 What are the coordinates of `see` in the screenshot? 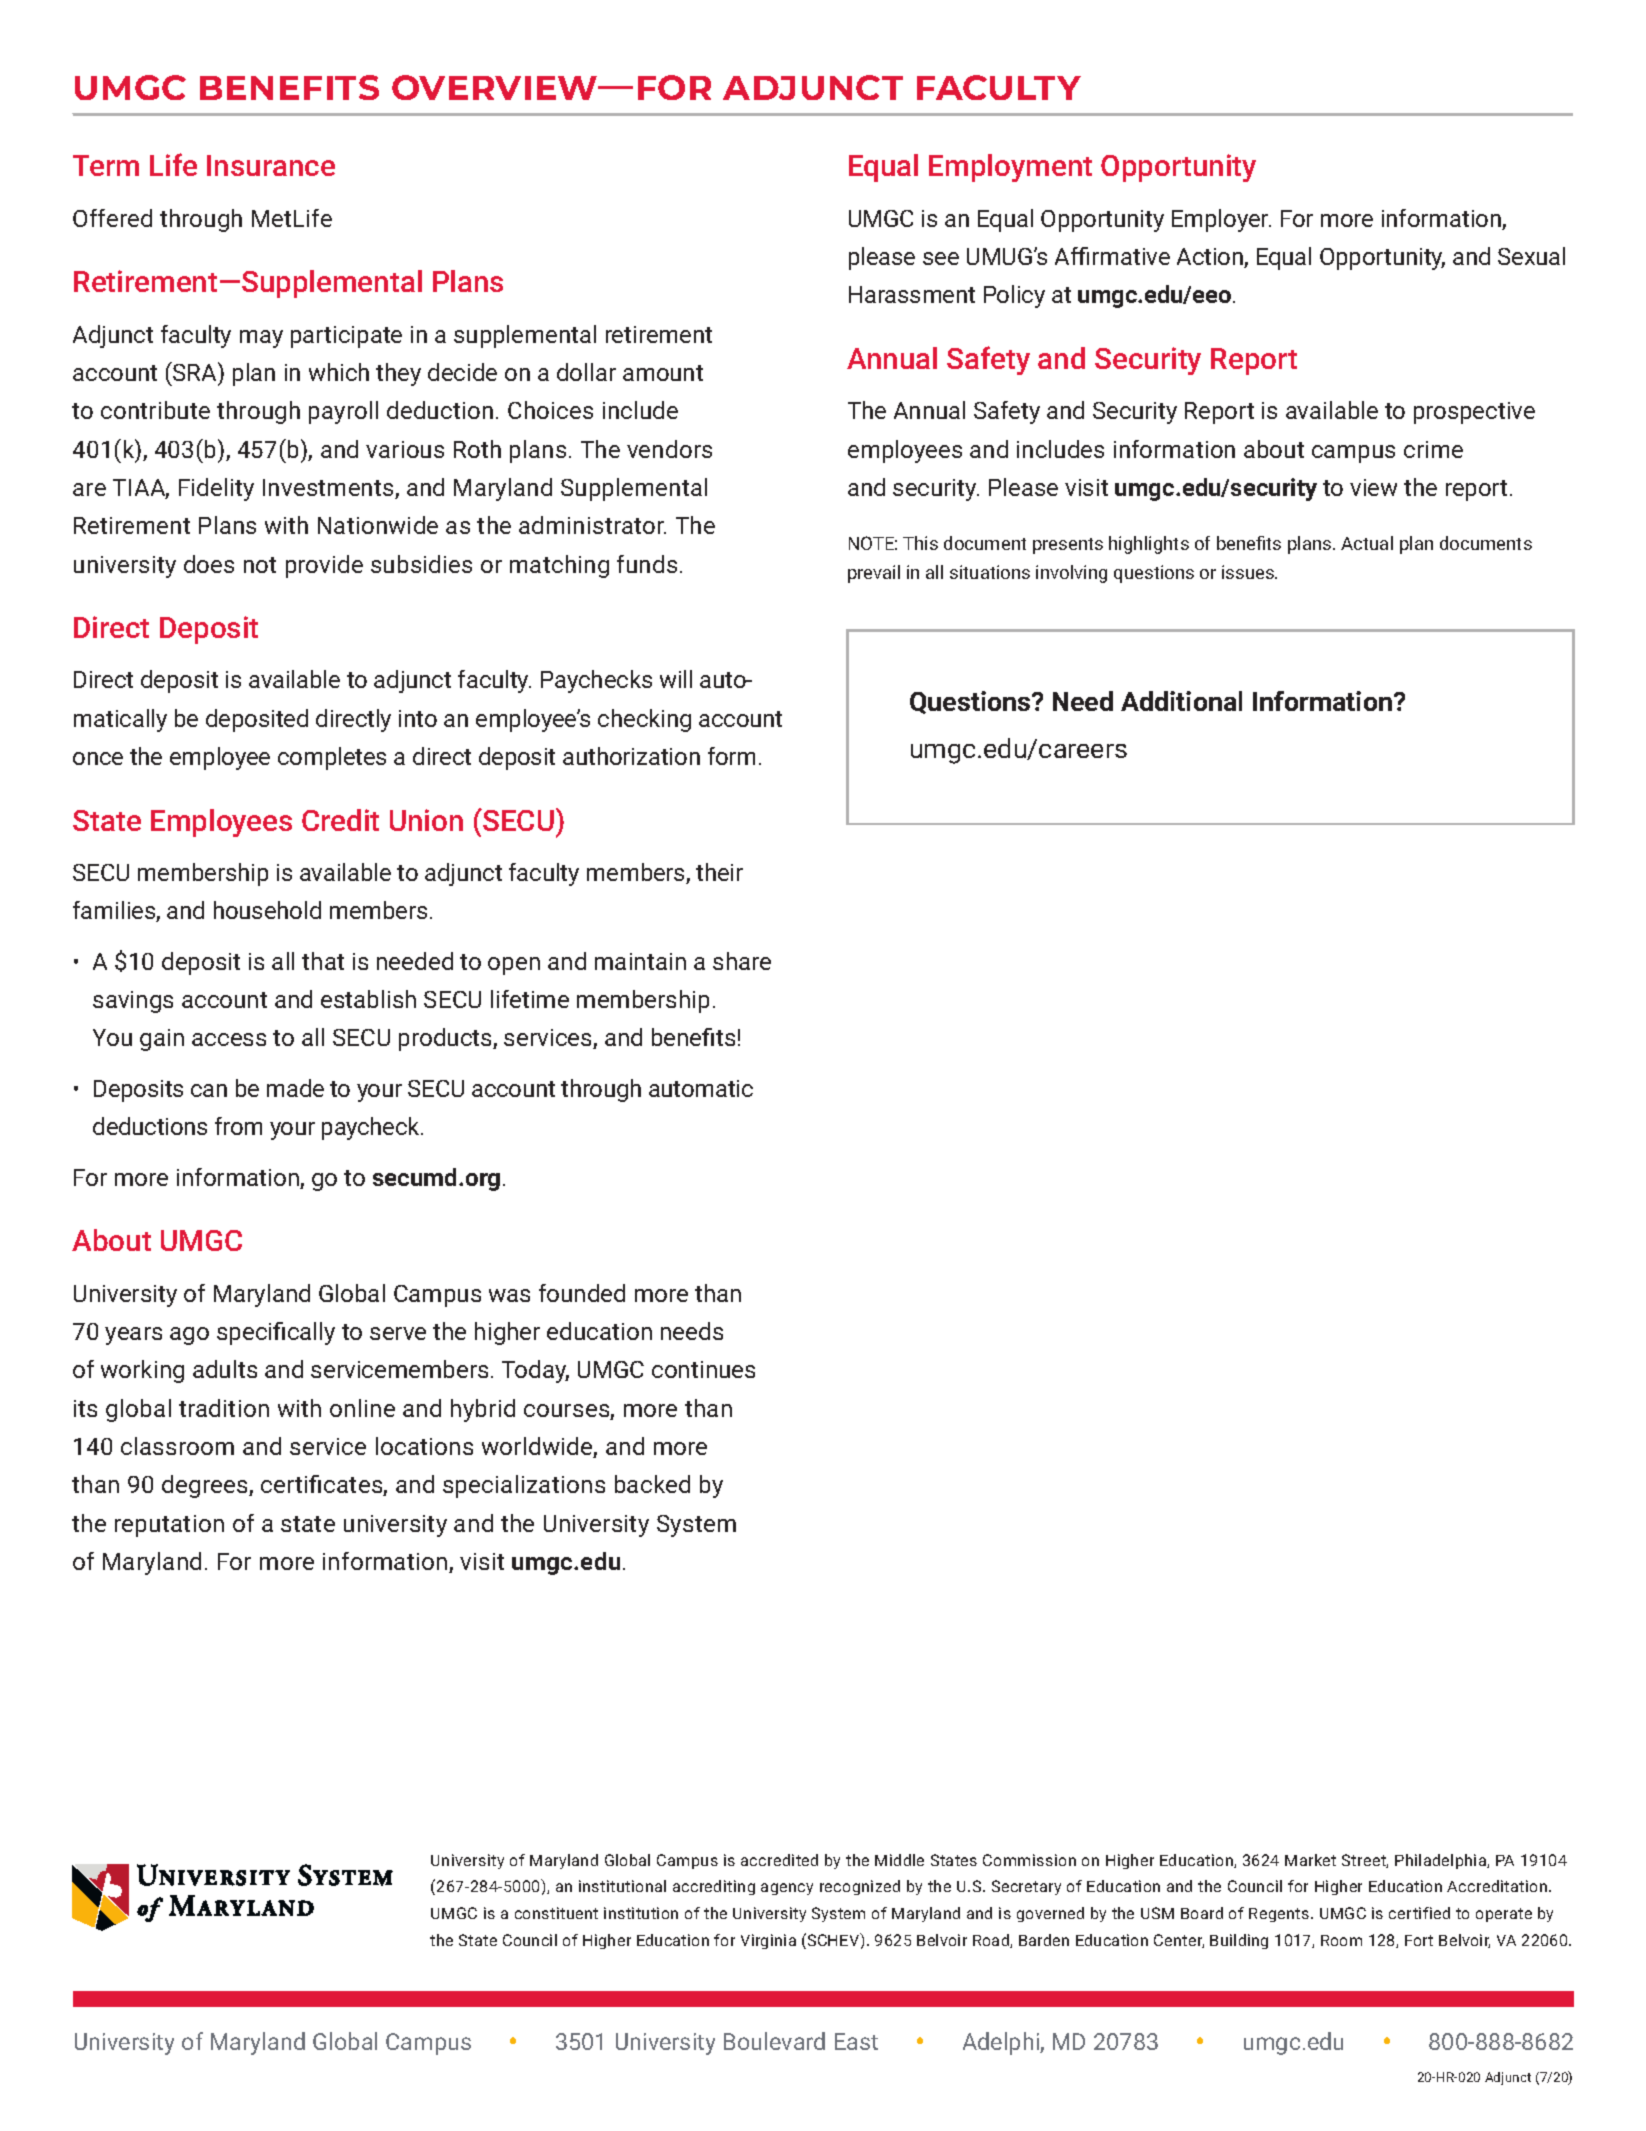 It's located at (941, 258).
